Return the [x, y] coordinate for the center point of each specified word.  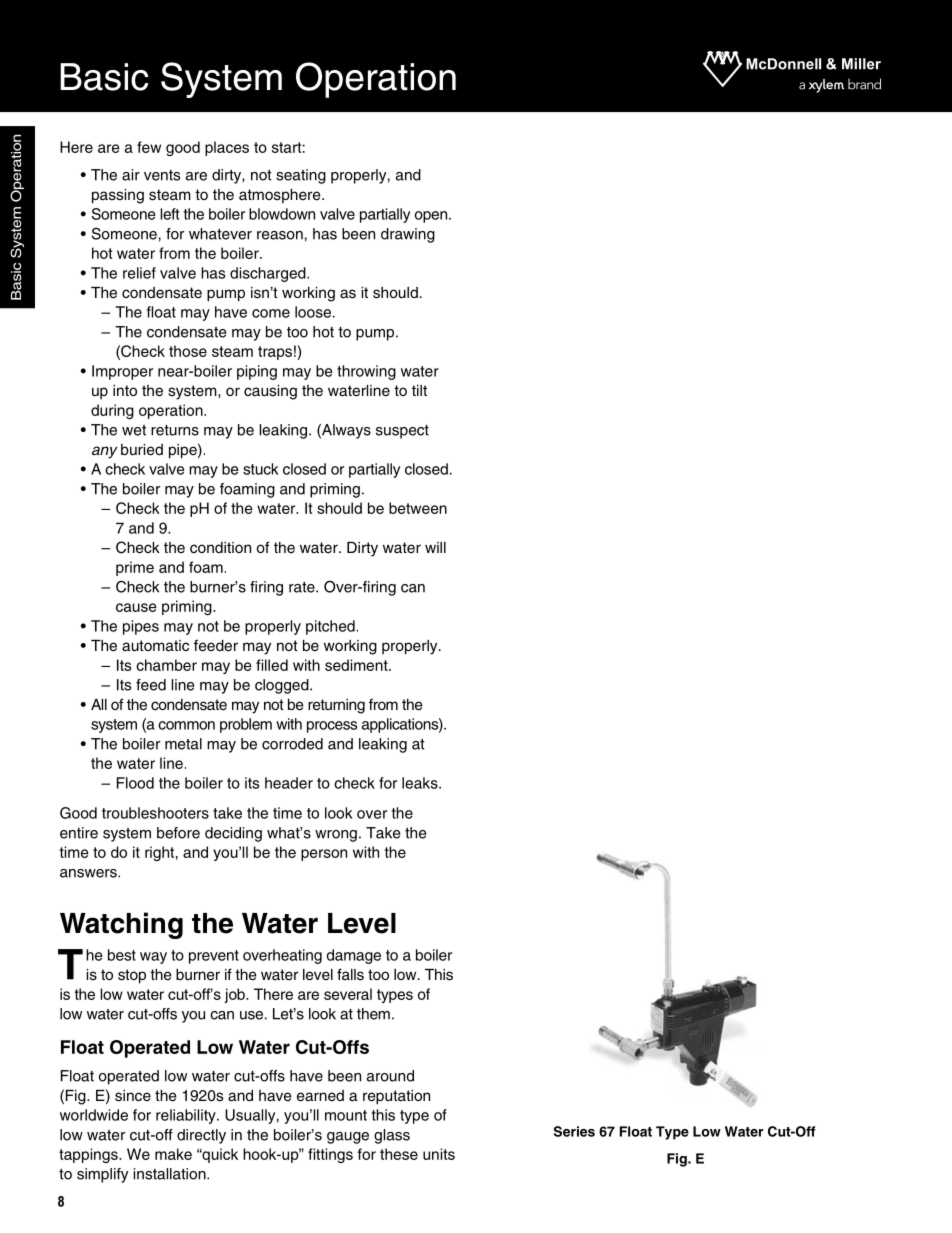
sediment [357, 665]
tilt [419, 390]
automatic [155, 646]
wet [134, 430]
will [435, 547]
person [324, 855]
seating [301, 176]
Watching [121, 925]
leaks [421, 783]
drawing [408, 235]
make [173, 1154]
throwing [366, 372]
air [131, 175]
